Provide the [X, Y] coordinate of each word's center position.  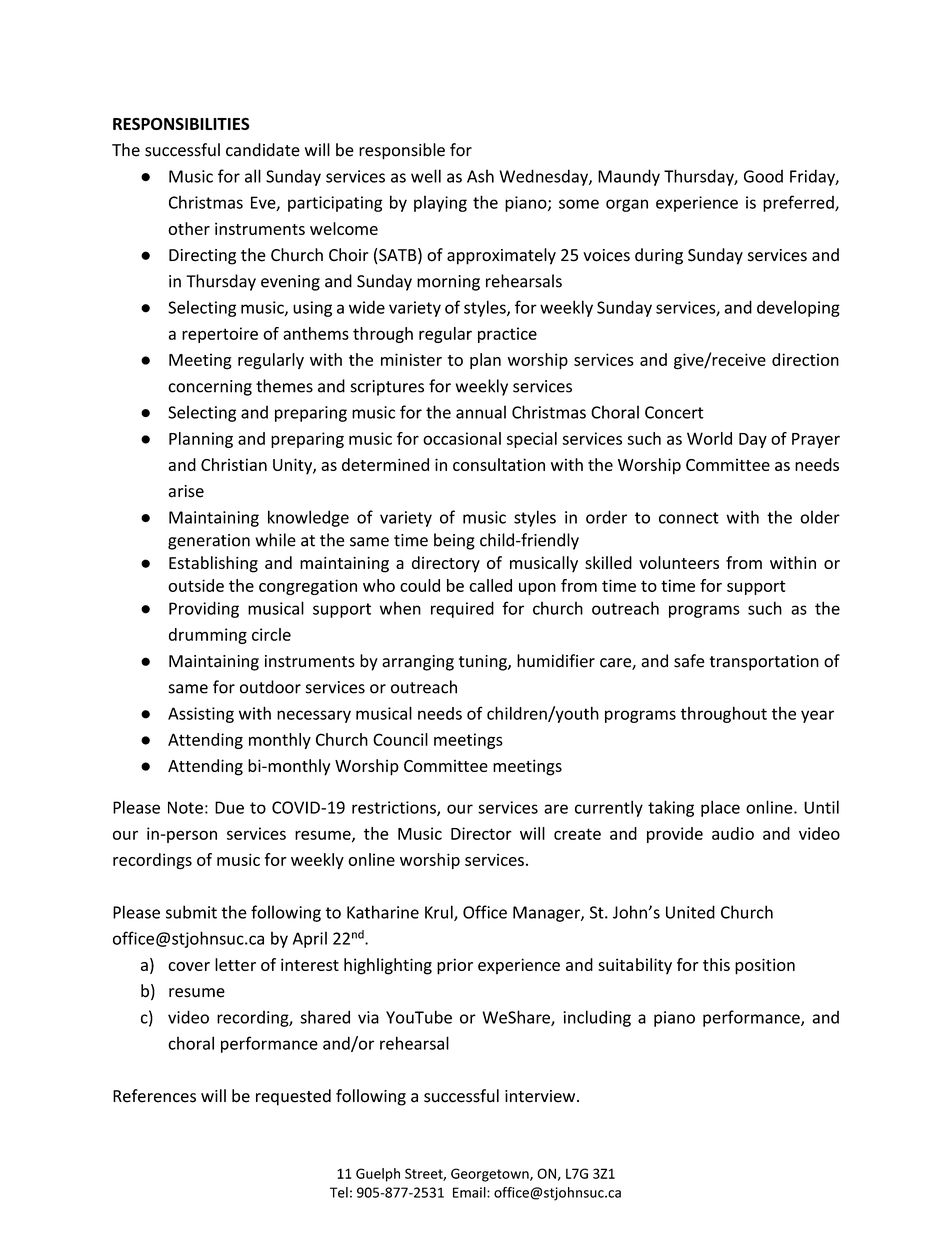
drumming [208, 636]
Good [763, 176]
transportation [764, 663]
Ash [480, 176]
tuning [484, 663]
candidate [263, 150]
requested [293, 1097]
